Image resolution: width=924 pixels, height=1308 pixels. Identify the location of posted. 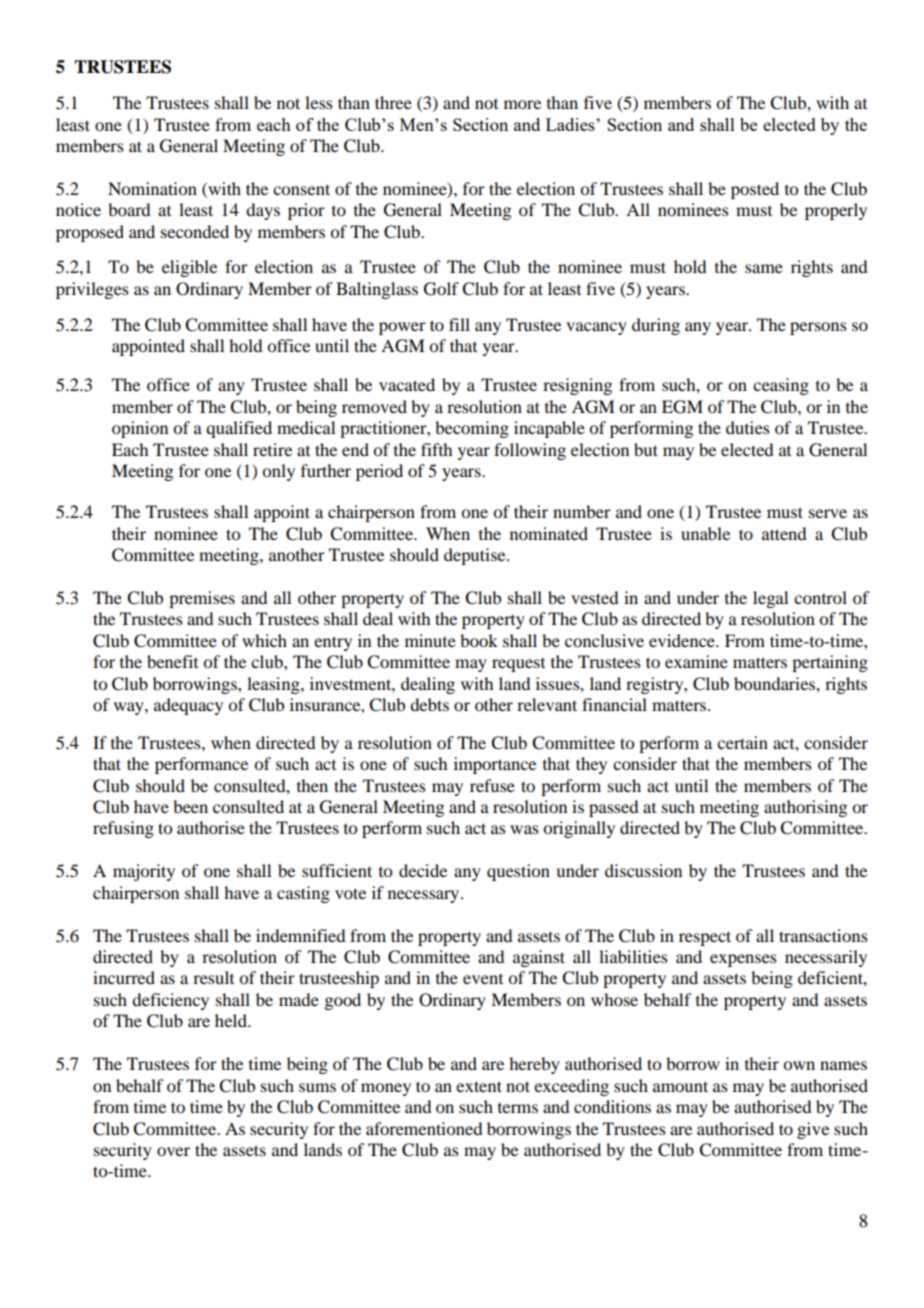
(755, 190).
